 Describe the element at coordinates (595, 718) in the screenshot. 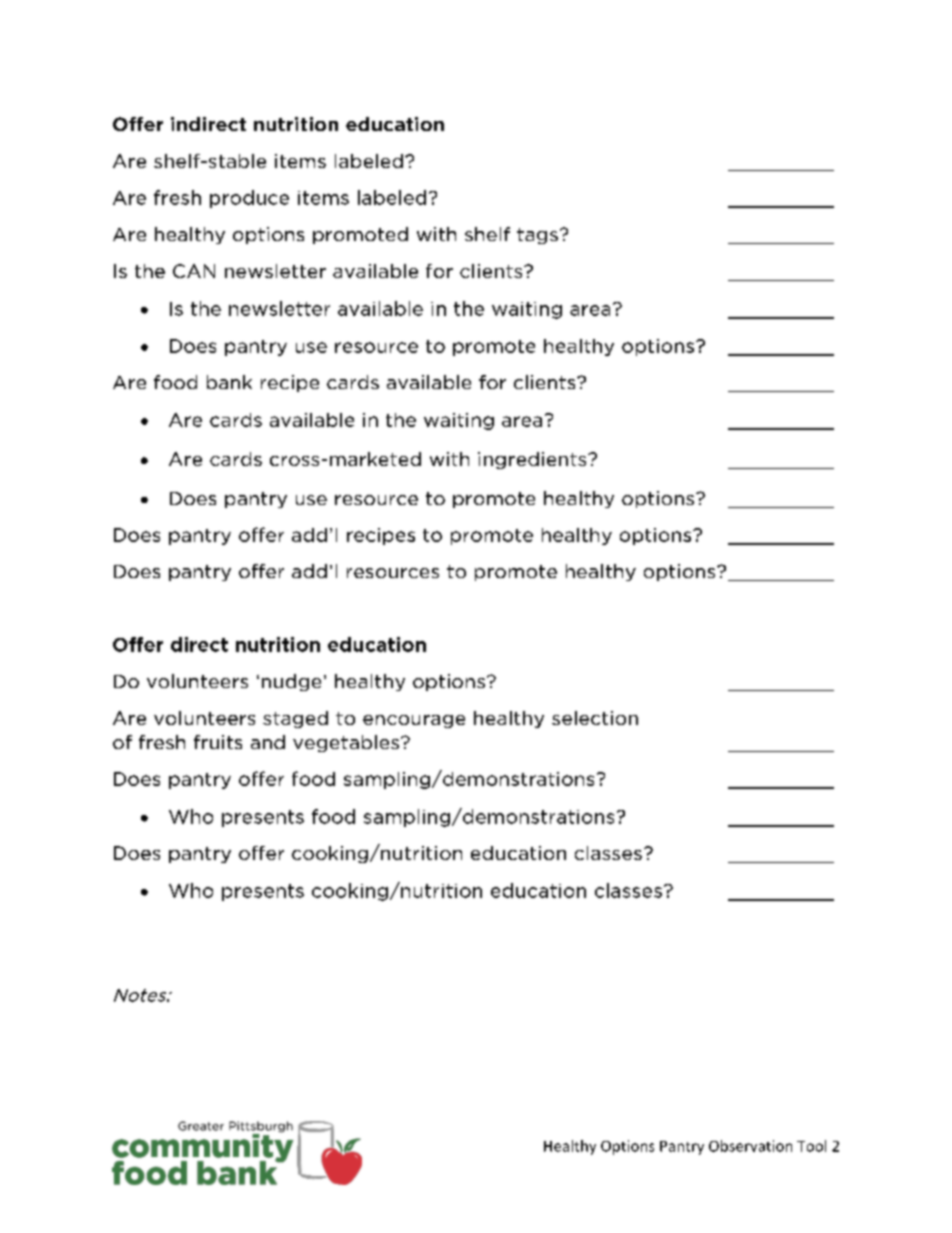

I see `selection` at that location.
